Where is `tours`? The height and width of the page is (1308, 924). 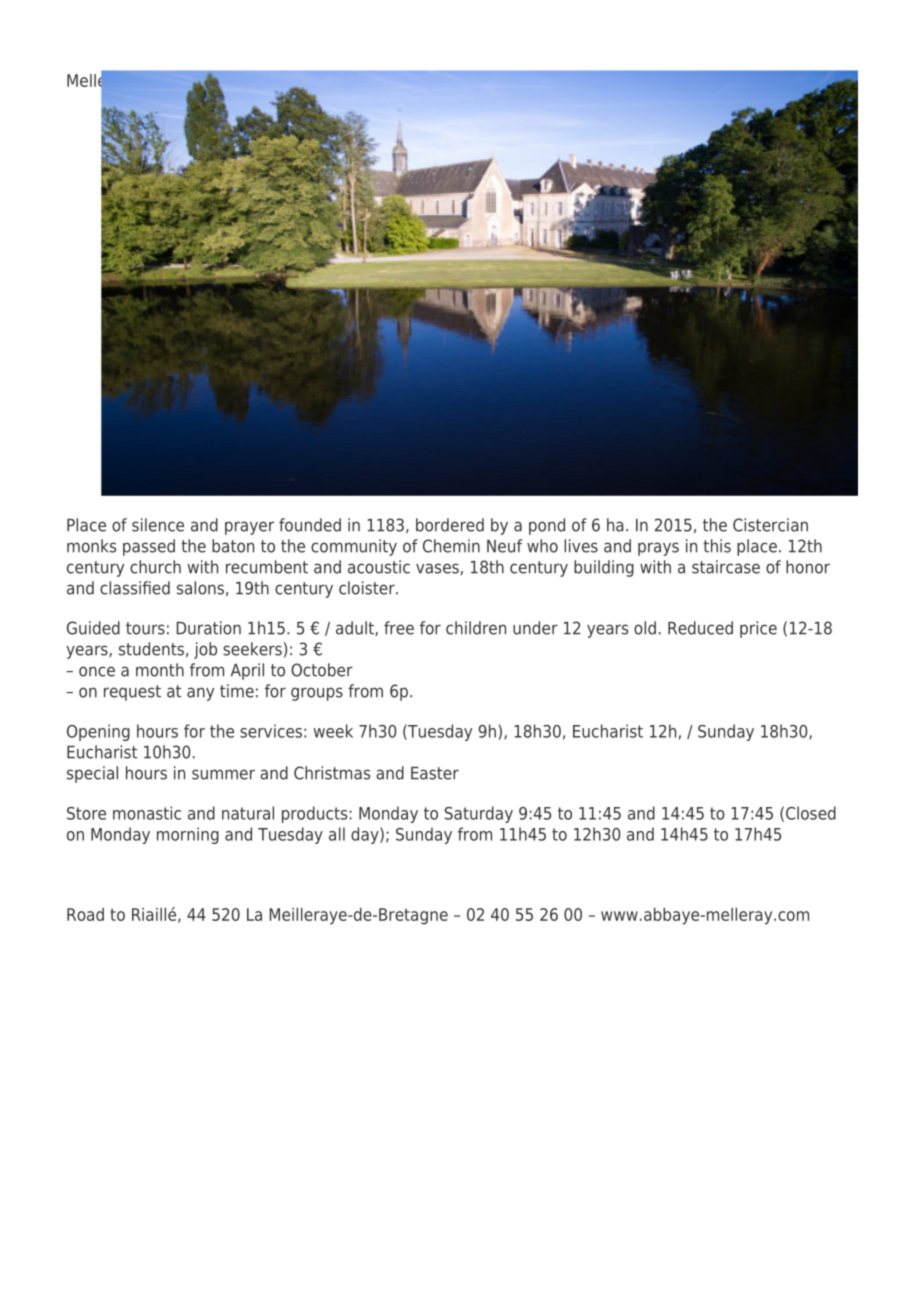 tours is located at coordinates (145, 628).
